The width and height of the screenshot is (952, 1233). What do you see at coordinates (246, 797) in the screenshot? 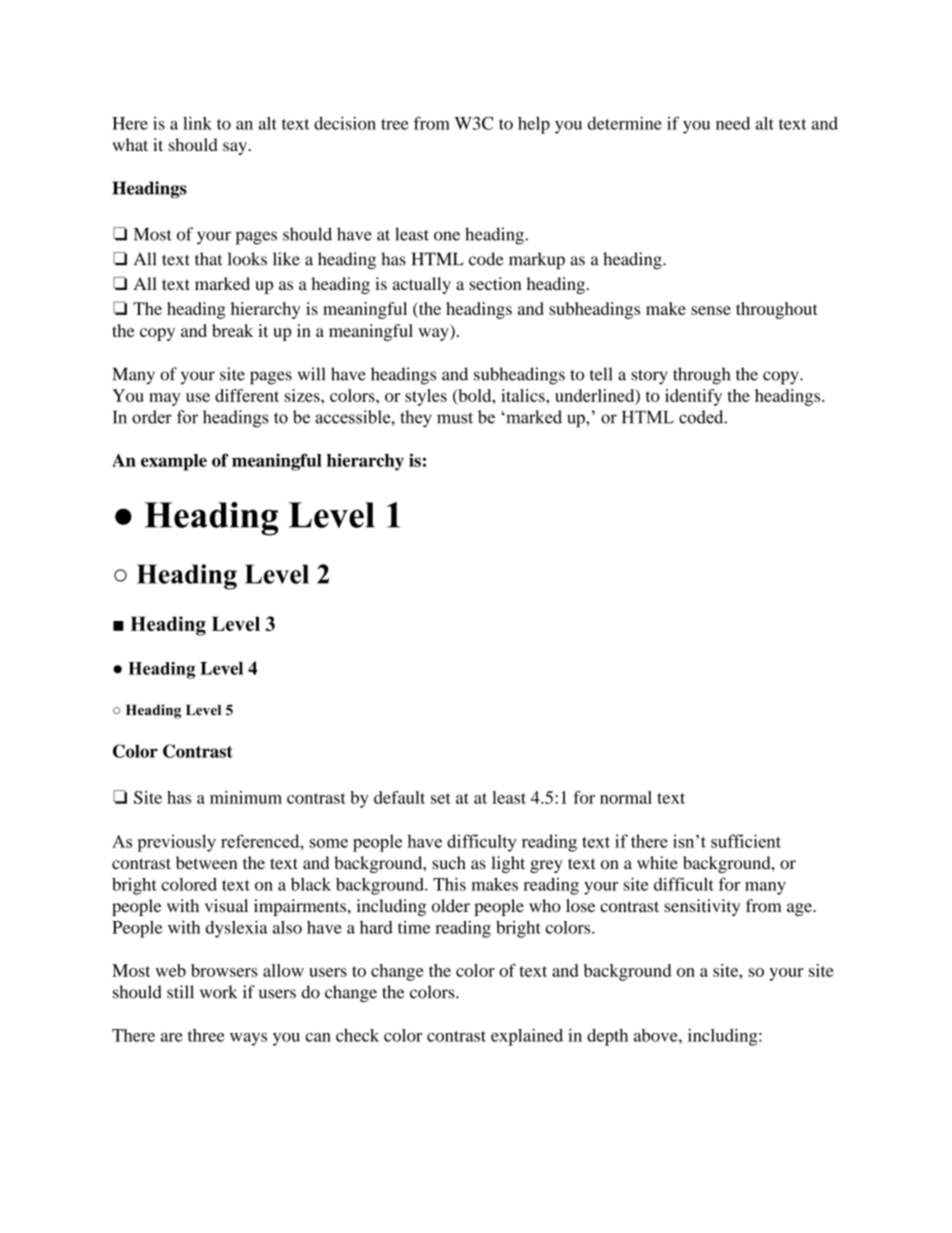
I see `minimum` at bounding box center [246, 797].
